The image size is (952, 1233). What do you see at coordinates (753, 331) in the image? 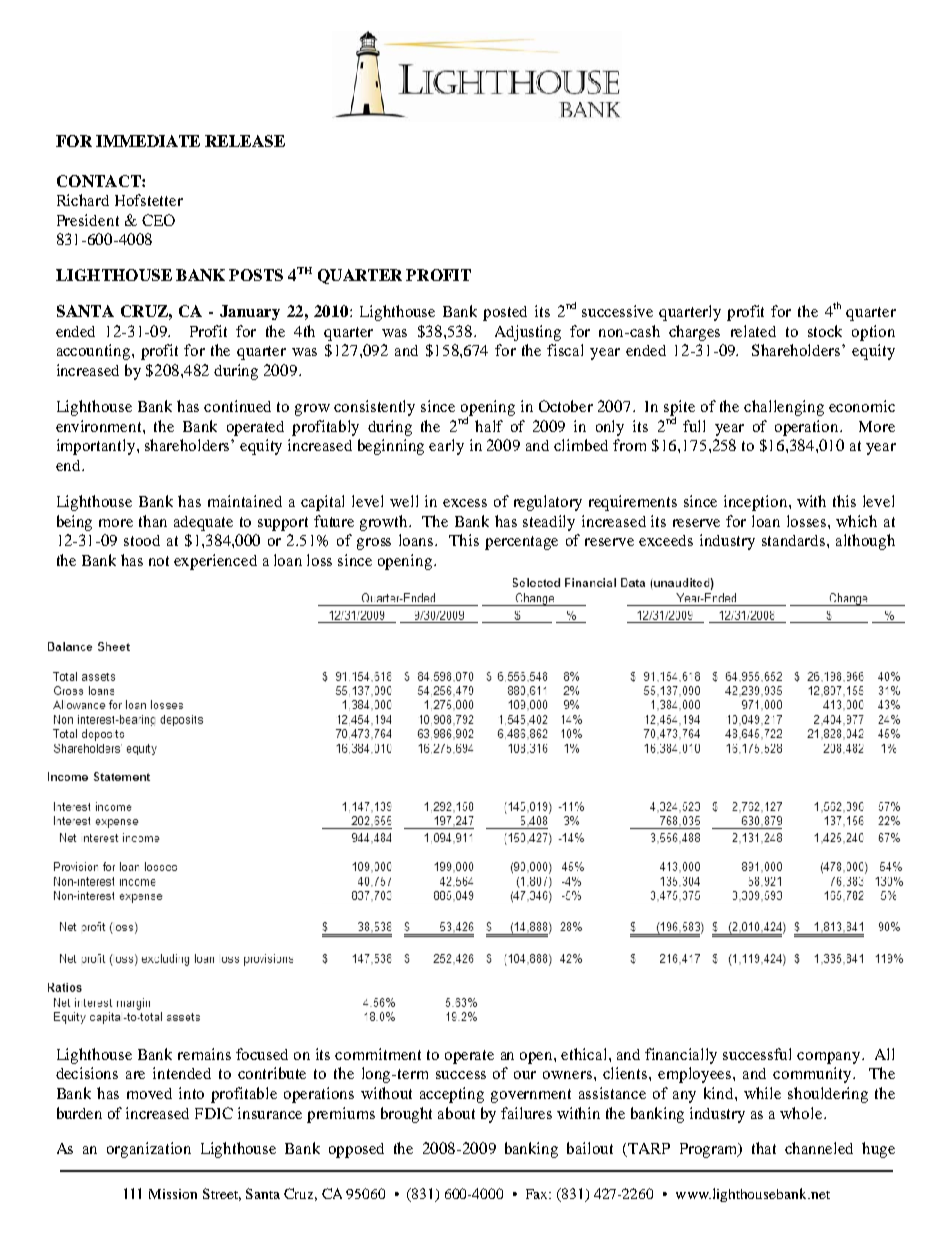
I see `related` at bounding box center [753, 331].
